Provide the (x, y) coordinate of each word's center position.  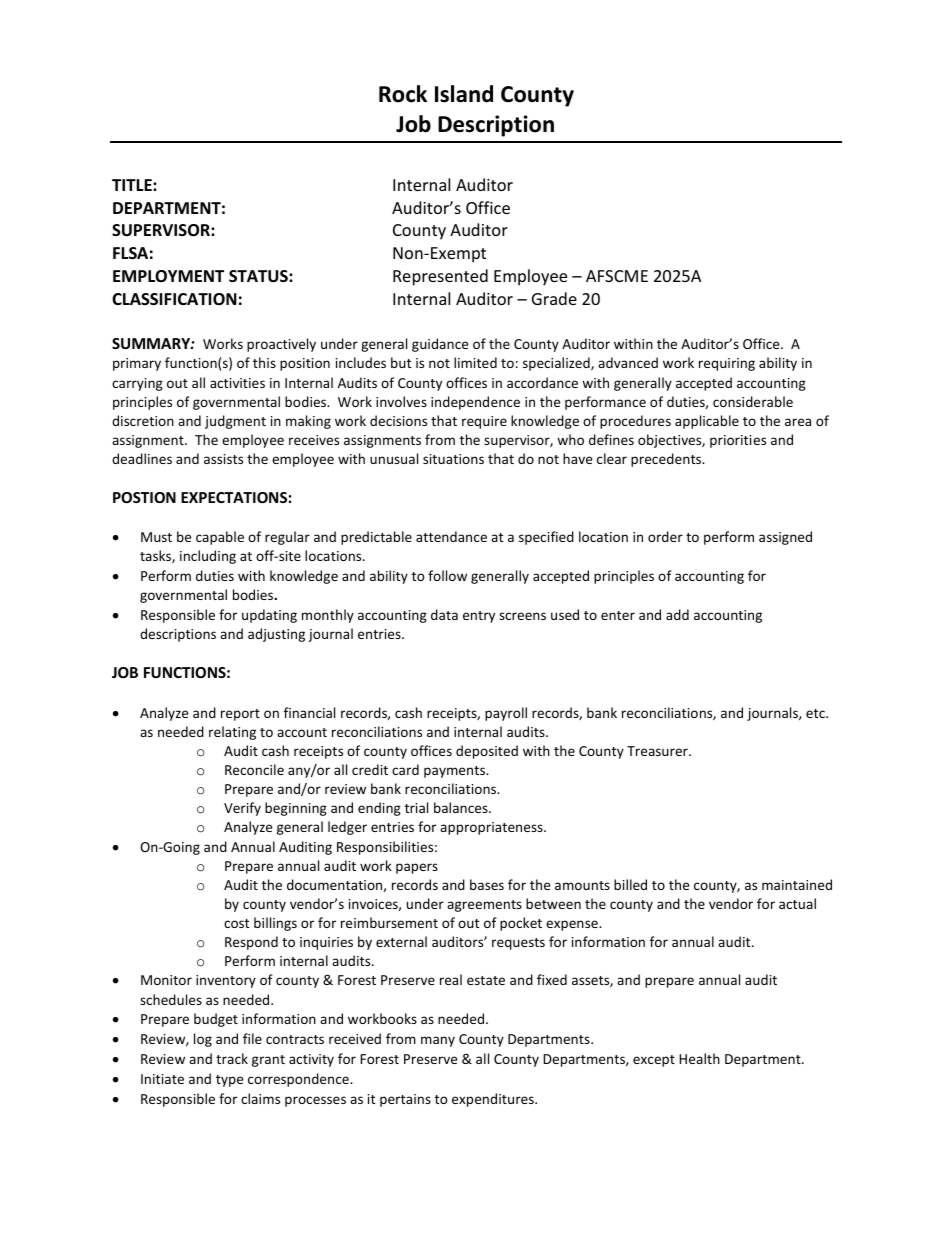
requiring (727, 364)
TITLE (133, 185)
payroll (506, 714)
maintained (797, 884)
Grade (554, 298)
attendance (451, 536)
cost (236, 923)
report (240, 715)
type (229, 1081)
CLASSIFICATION (174, 299)
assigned (785, 538)
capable (220, 538)
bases (487, 884)
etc (816, 713)
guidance (440, 345)
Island (464, 94)
